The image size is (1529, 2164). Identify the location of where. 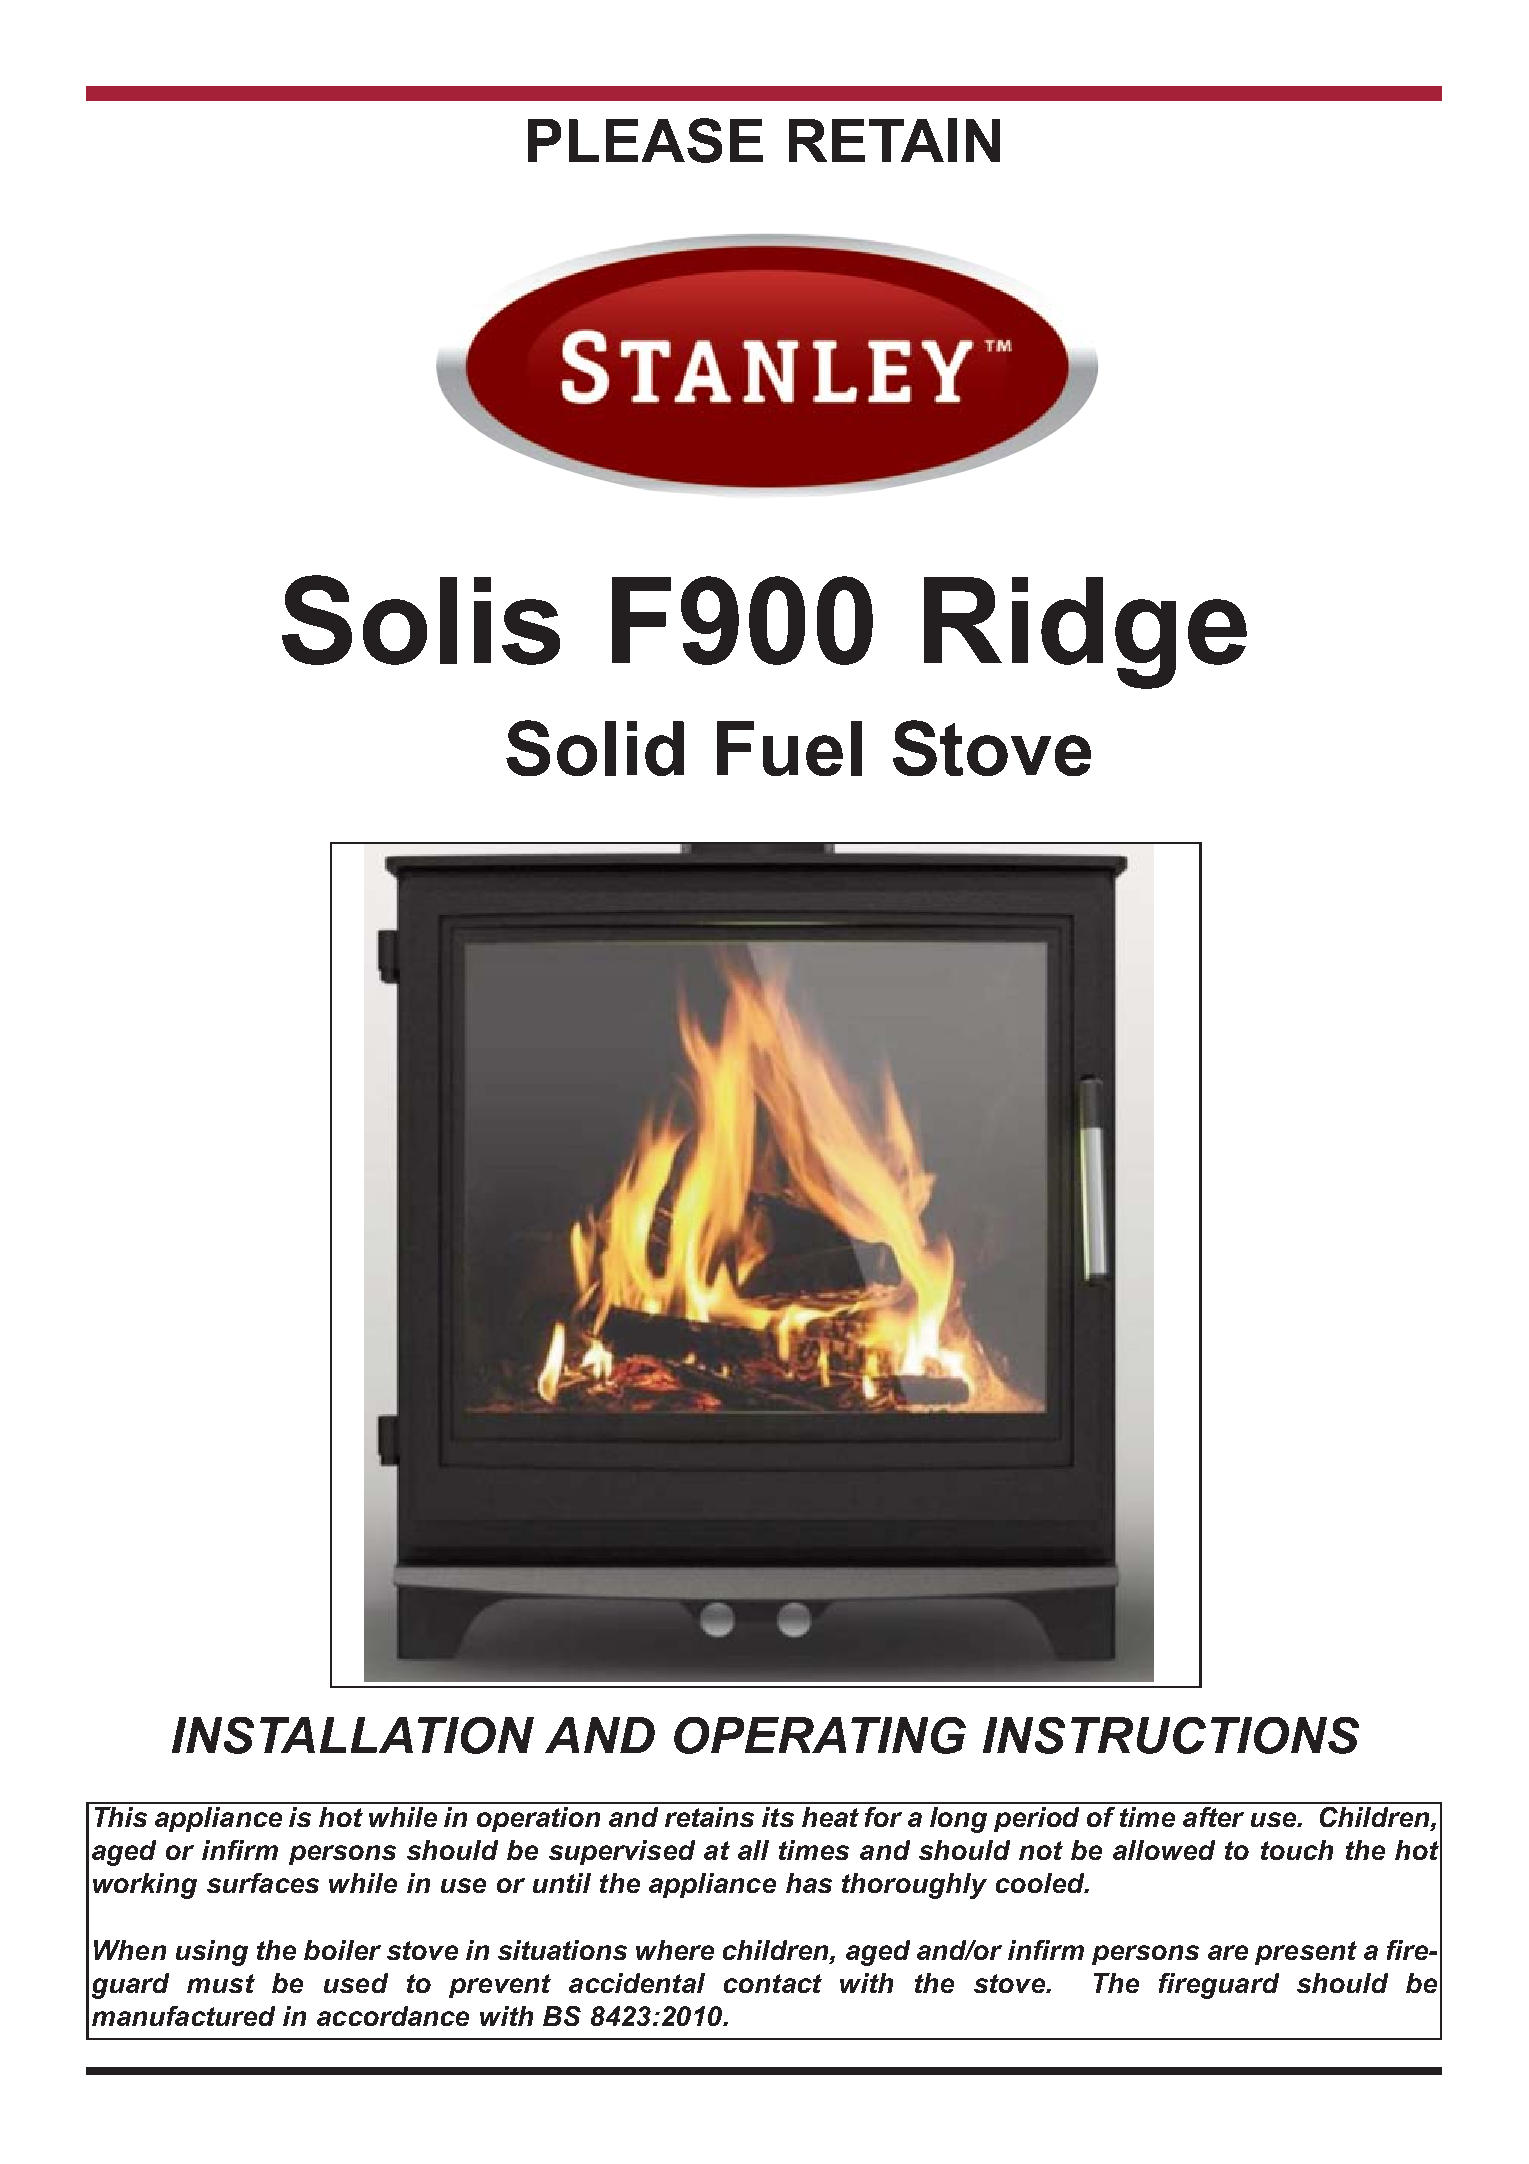
(675, 1950).
